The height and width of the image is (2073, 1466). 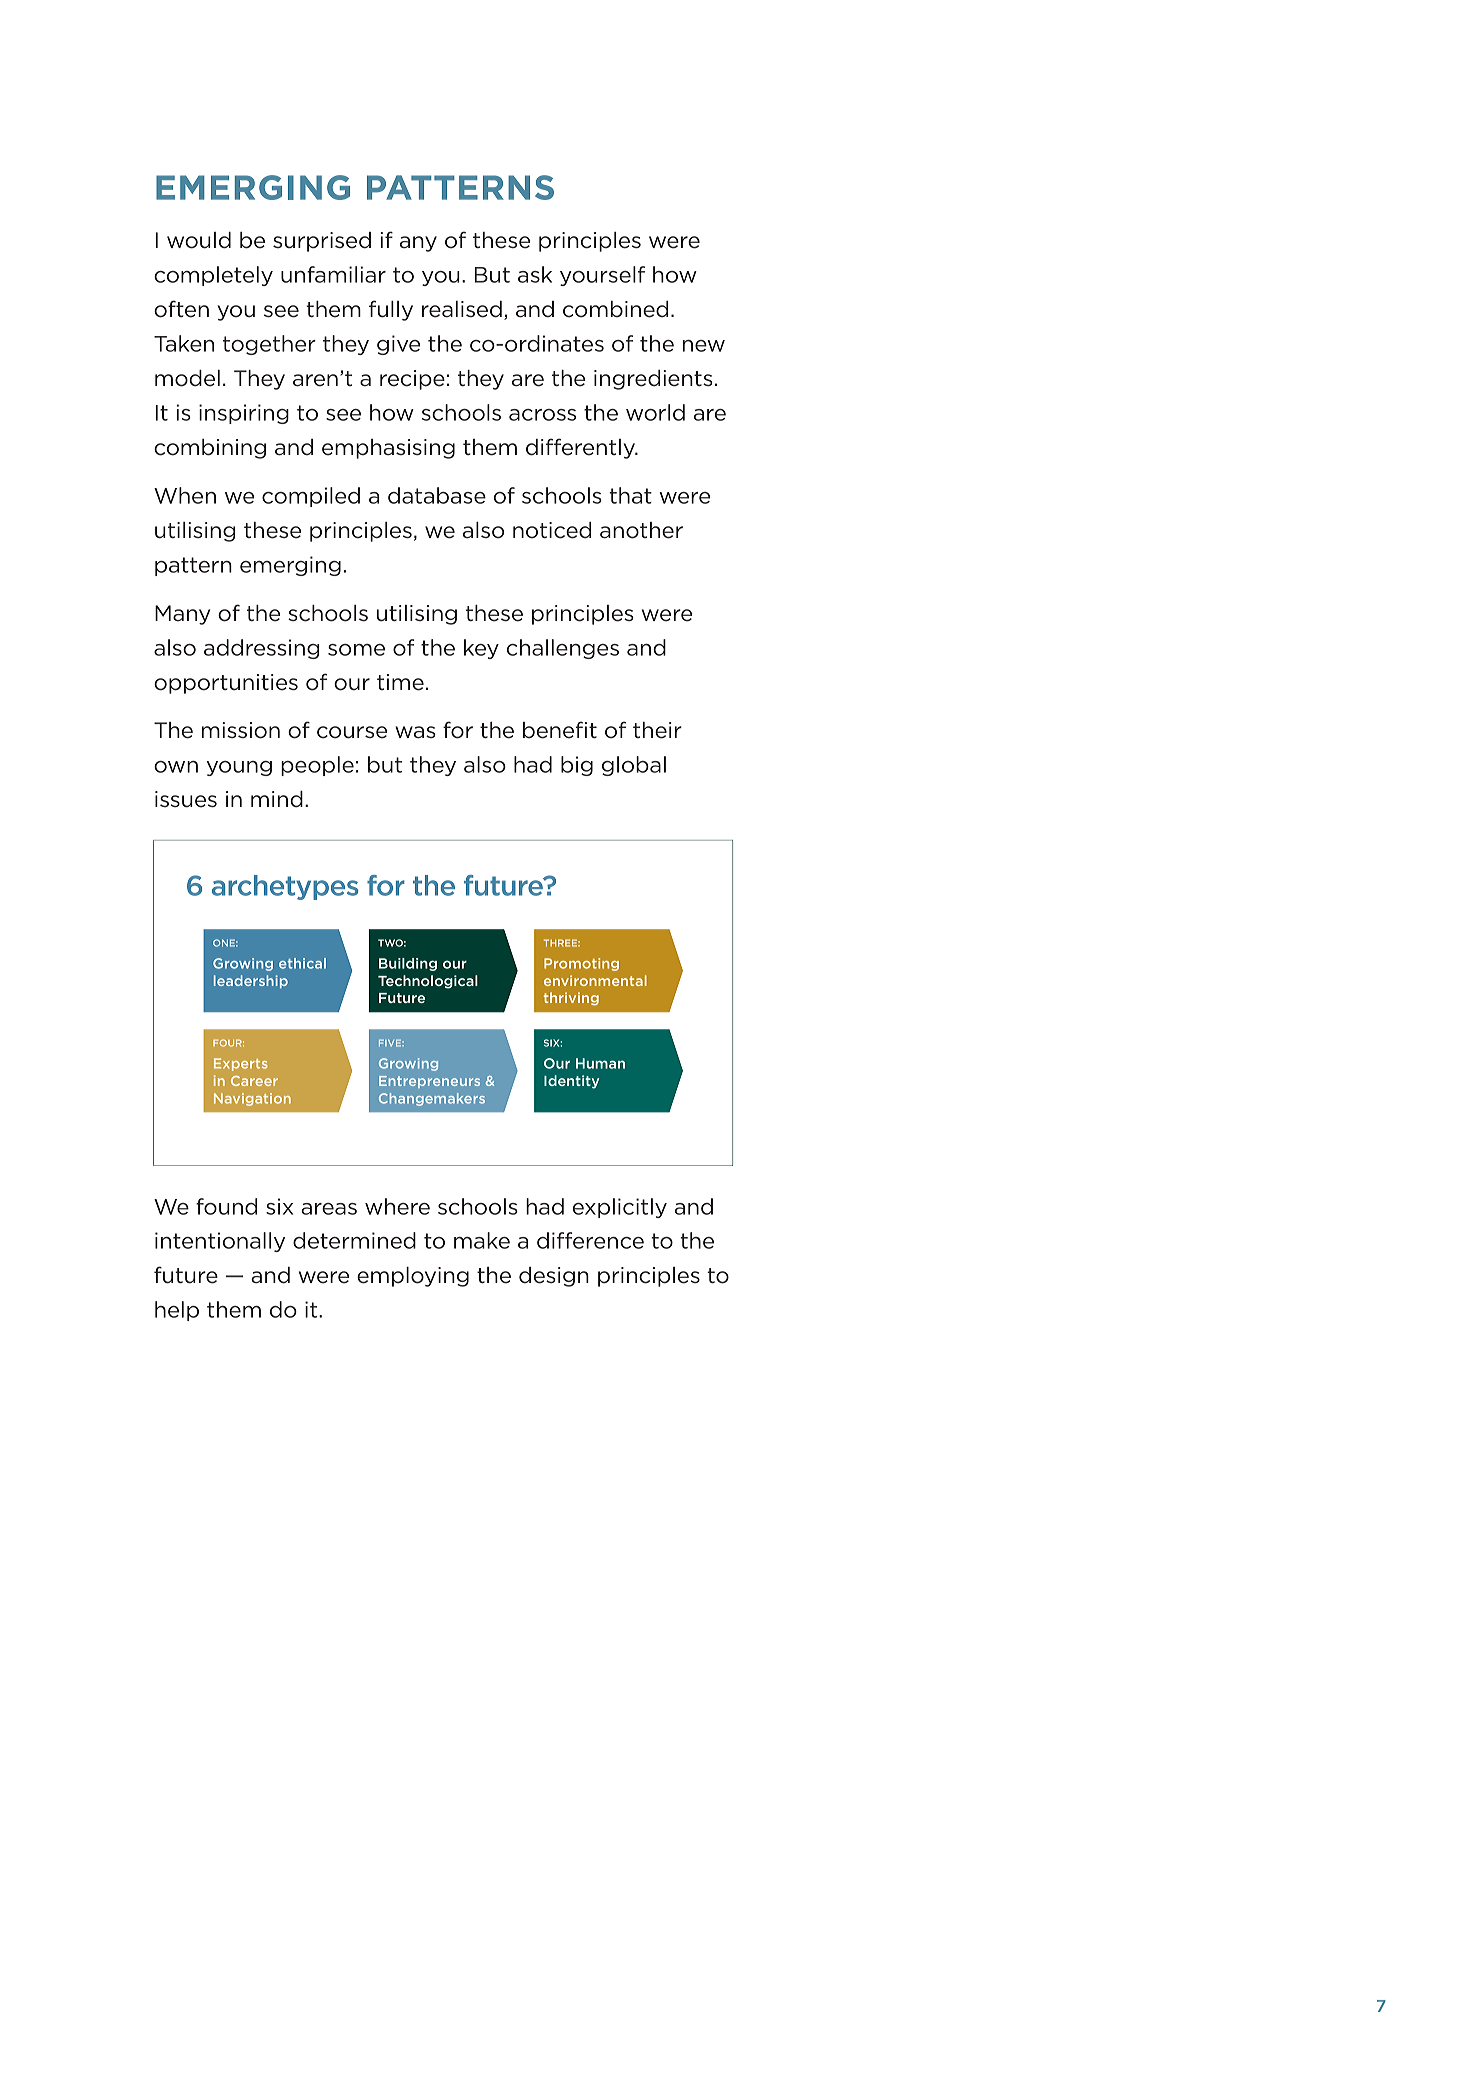 What do you see at coordinates (437, 495) in the image?
I see `database` at bounding box center [437, 495].
